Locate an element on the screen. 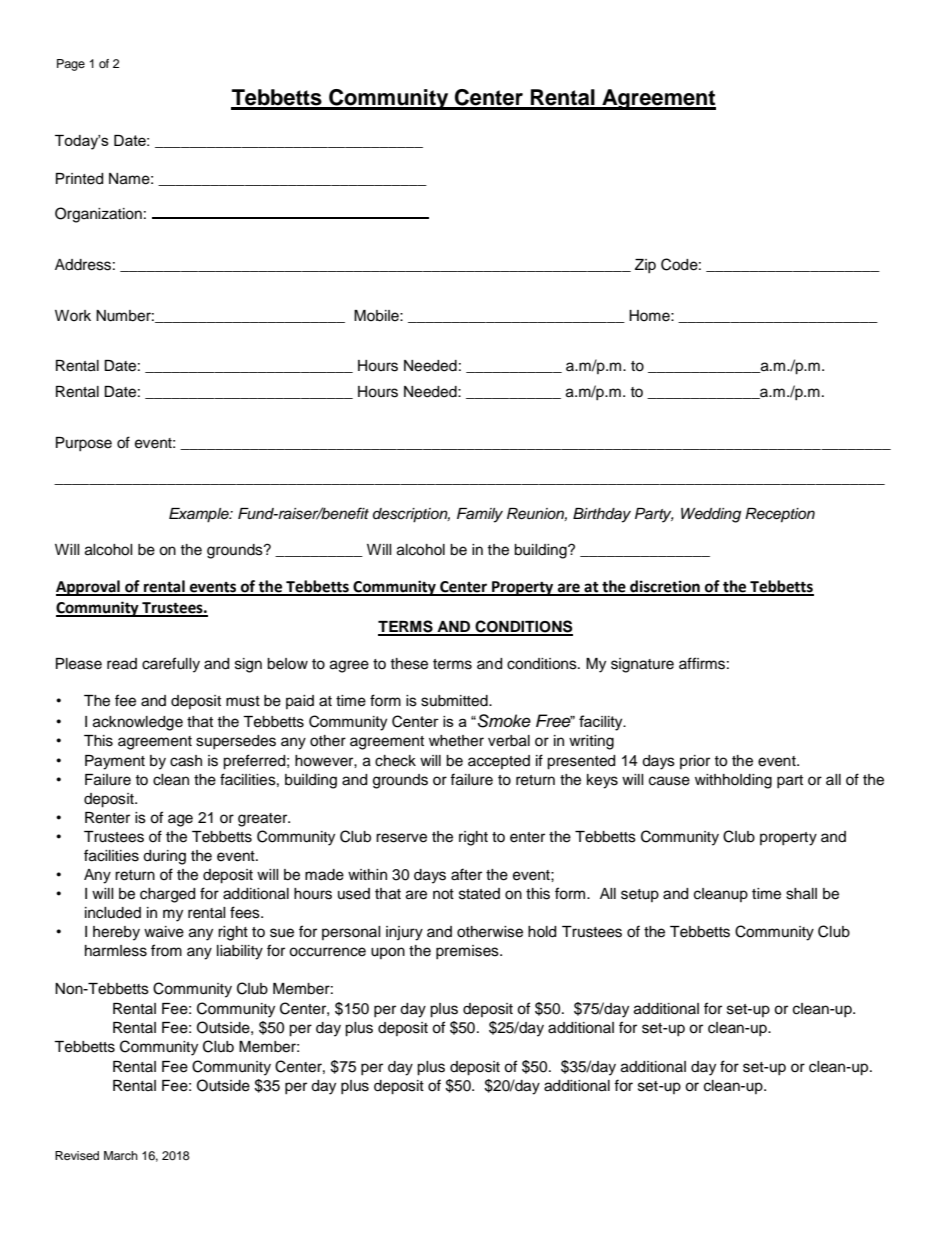 This screenshot has height=1233, width=952. after is located at coordinates (466, 874).
